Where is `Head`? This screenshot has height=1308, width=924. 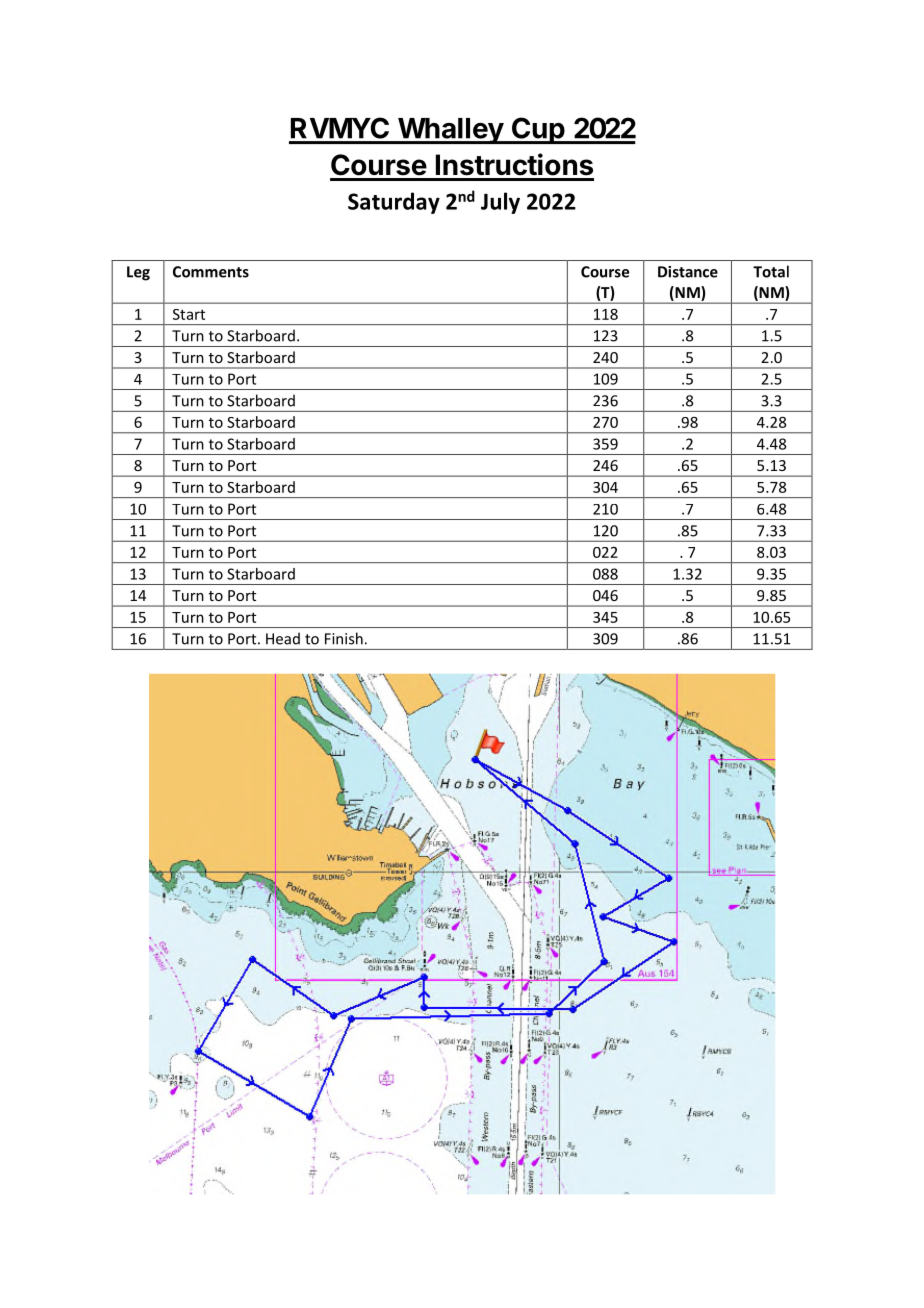 Head is located at coordinates (283, 638).
